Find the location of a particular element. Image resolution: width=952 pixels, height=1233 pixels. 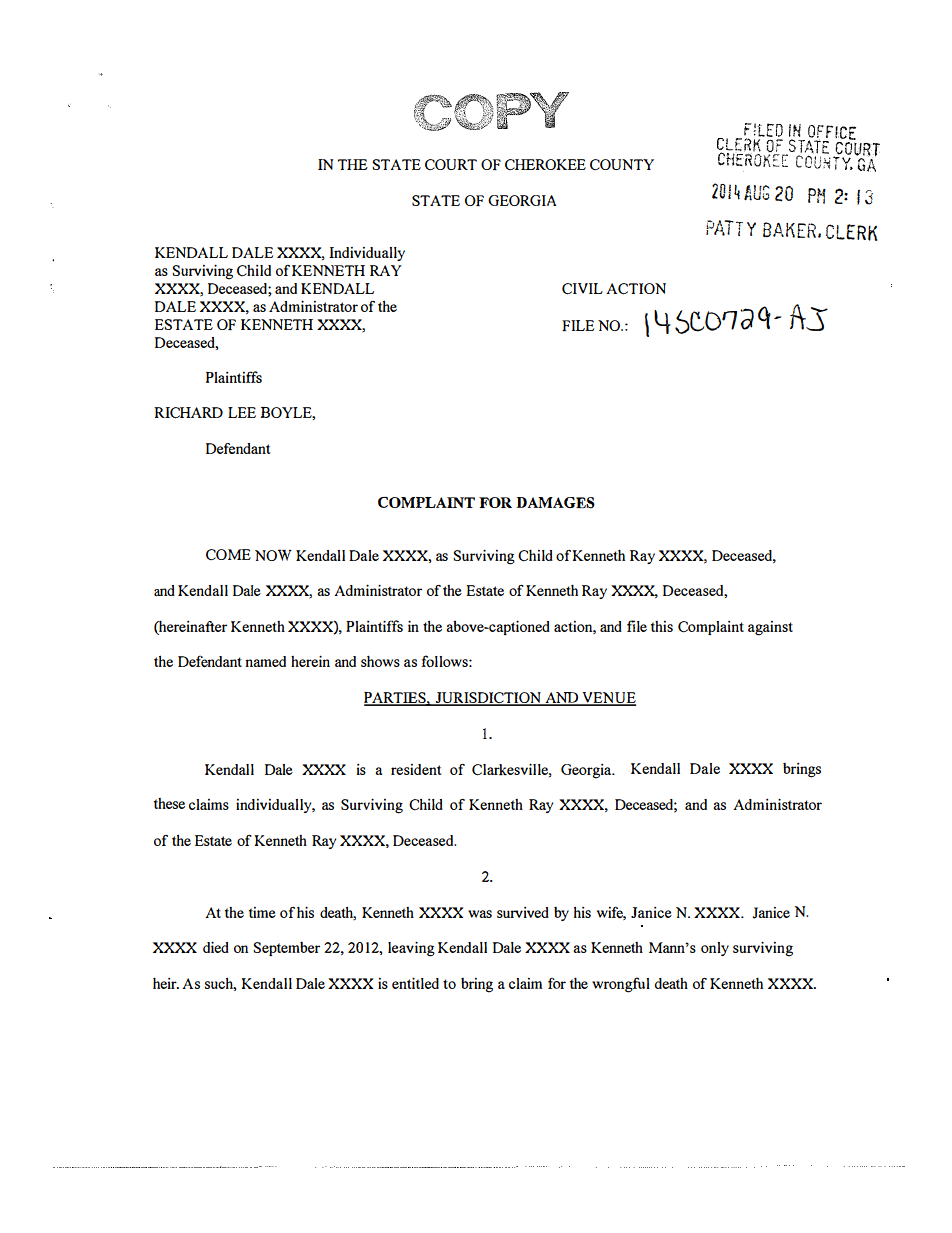

survived is located at coordinates (523, 912).
